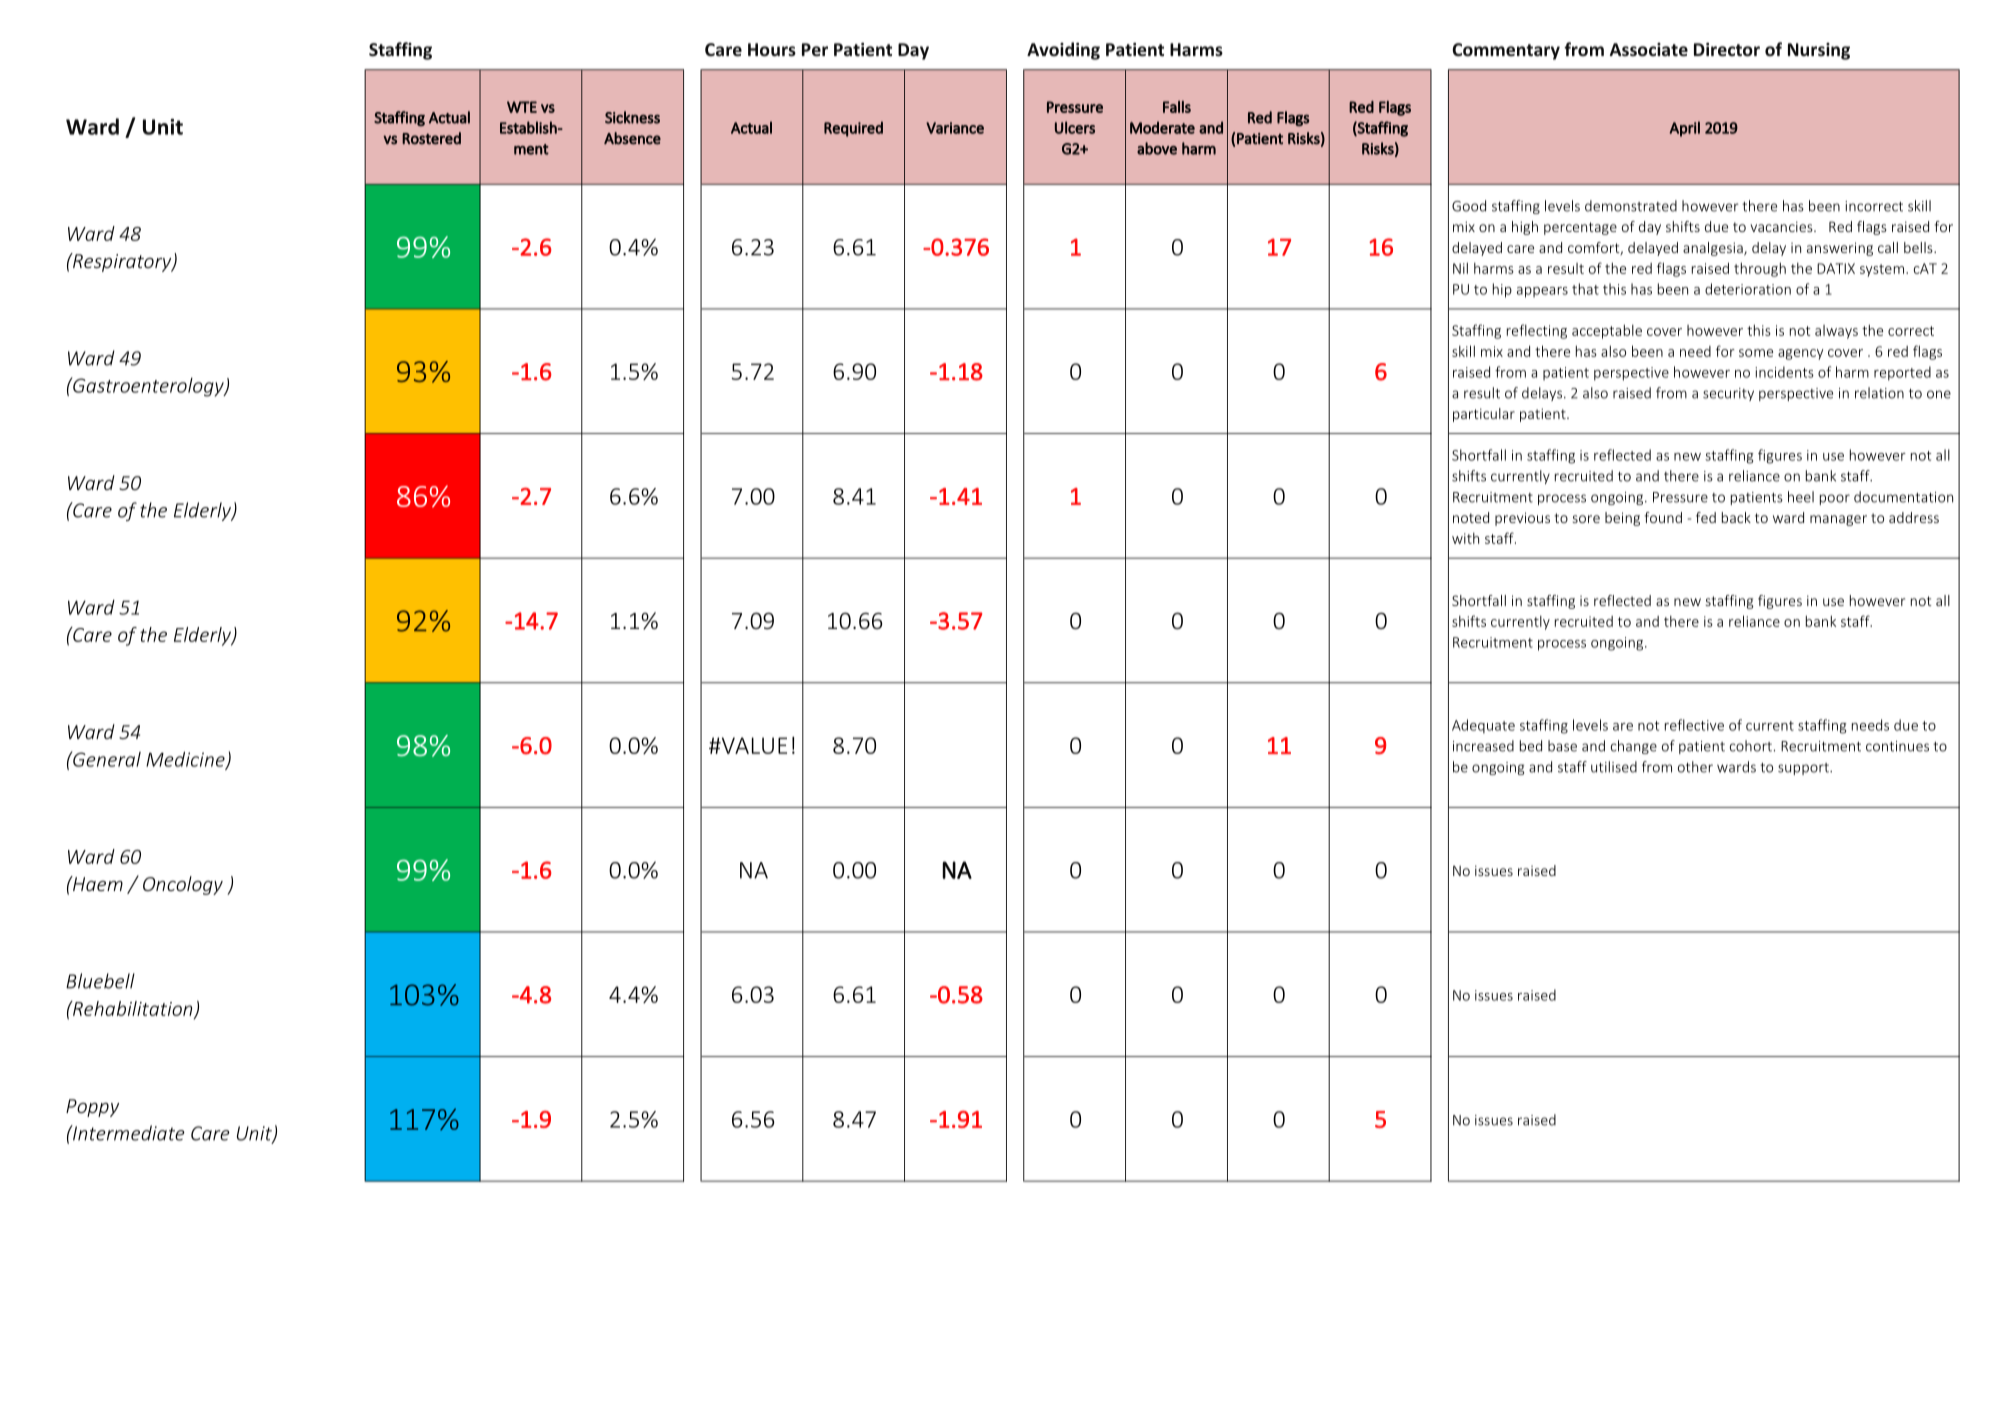 The height and width of the screenshot is (1414, 2000). What do you see at coordinates (148, 387) in the screenshot?
I see `Gastroenterology` at bounding box center [148, 387].
